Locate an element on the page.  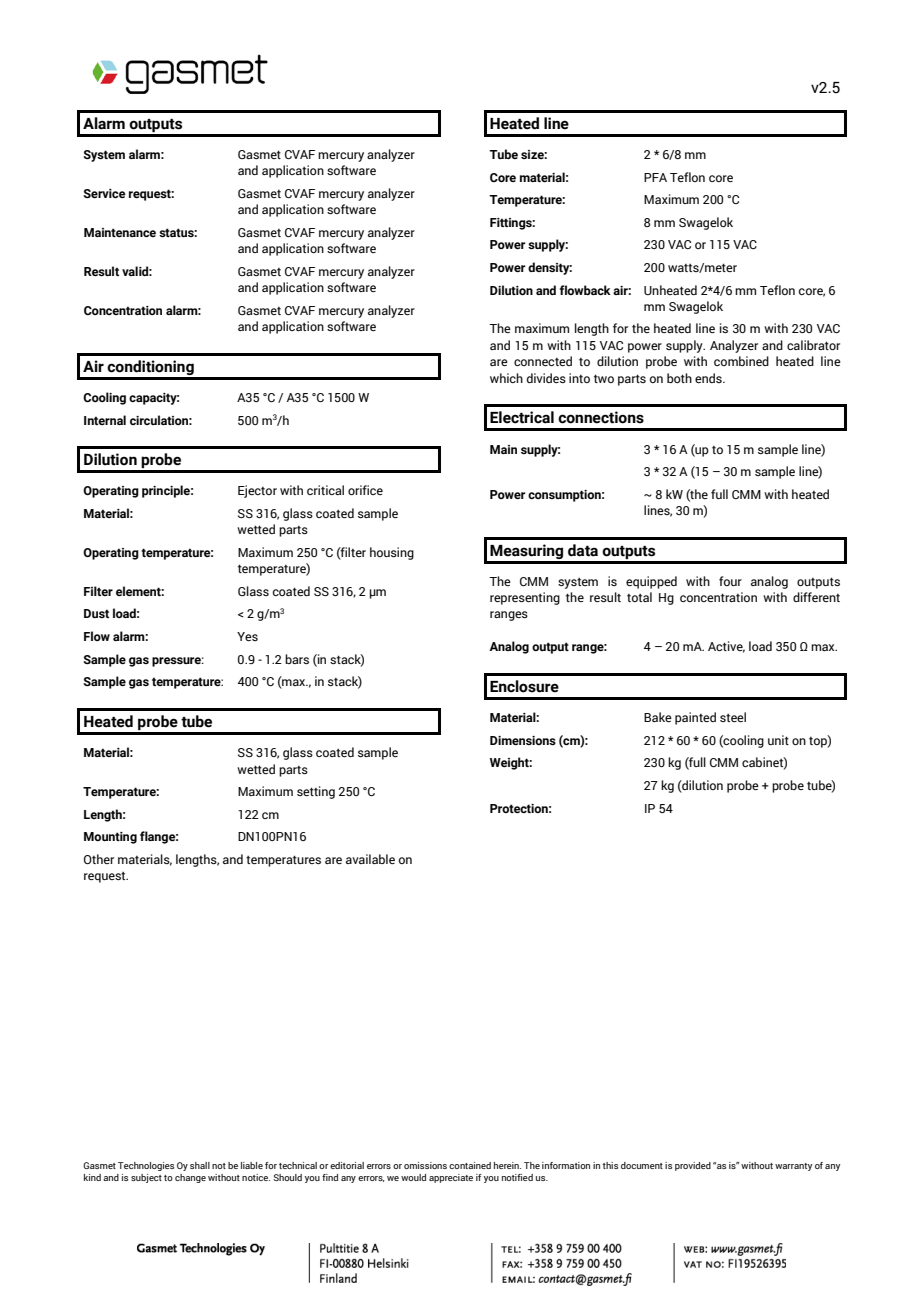
PFA is located at coordinates (655, 177).
